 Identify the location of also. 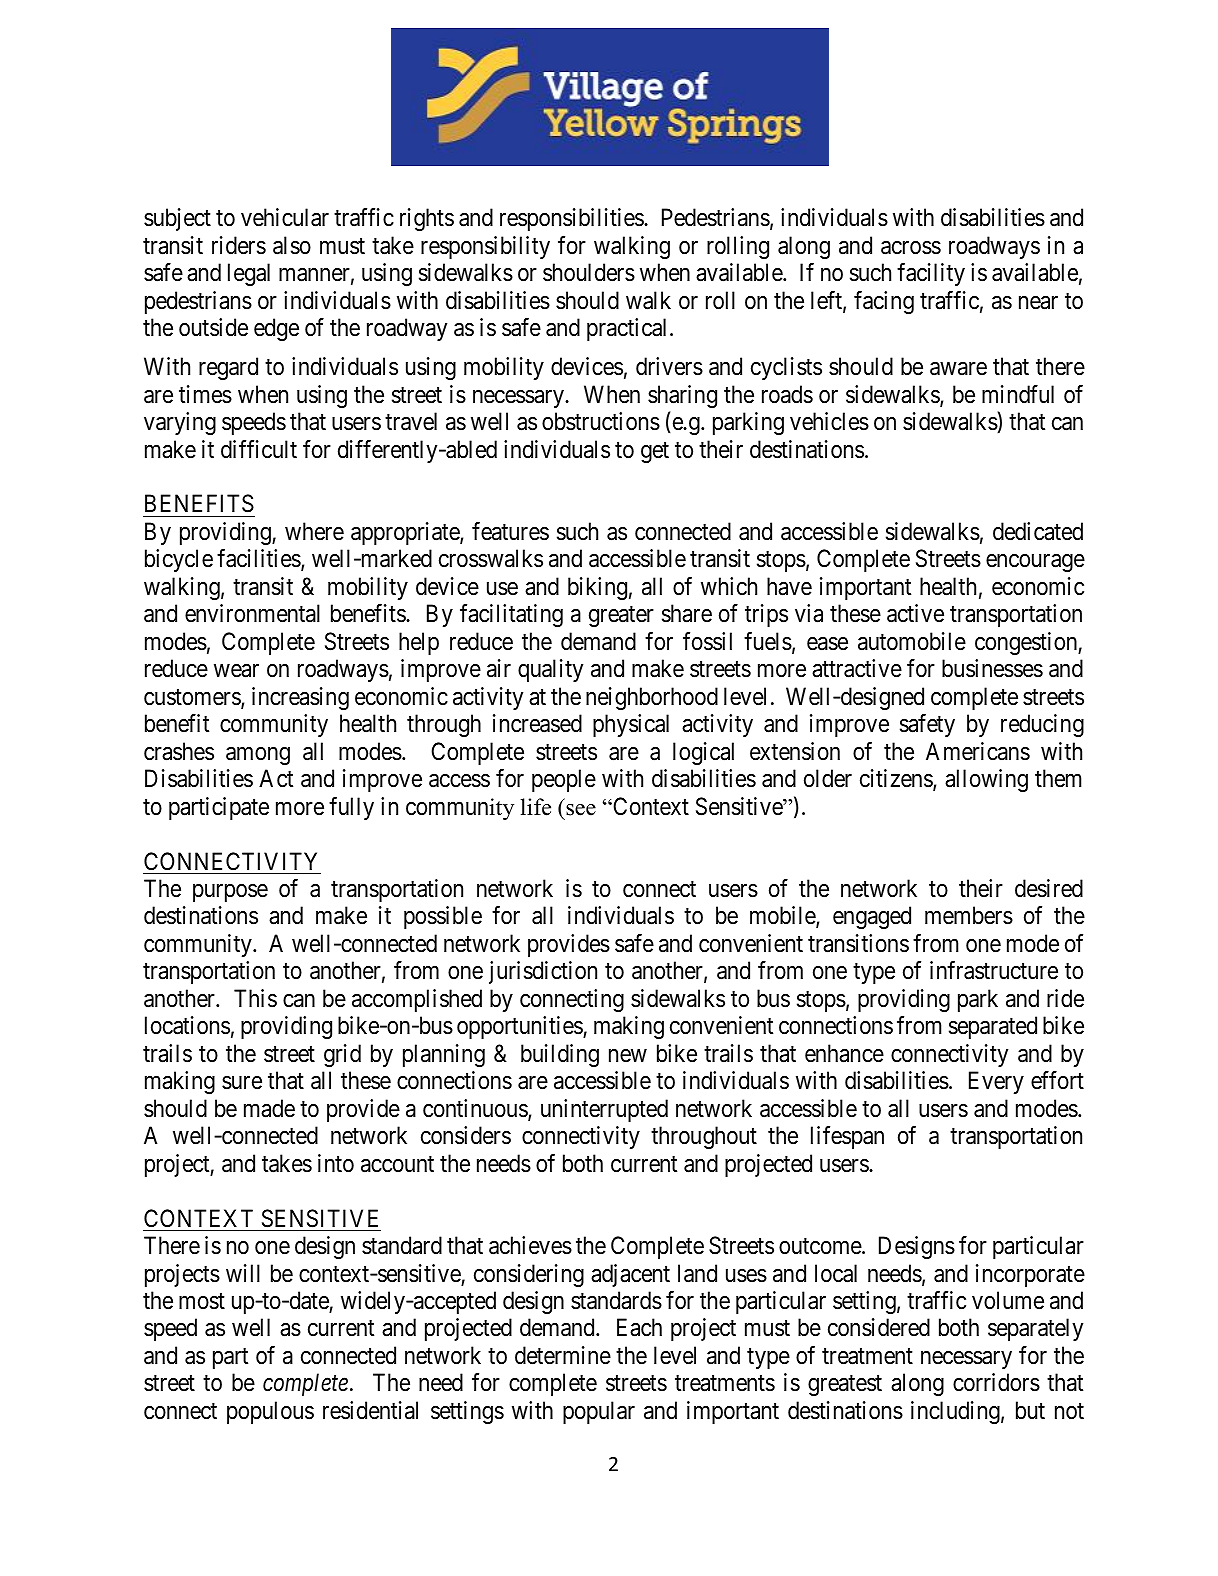
(292, 245).
